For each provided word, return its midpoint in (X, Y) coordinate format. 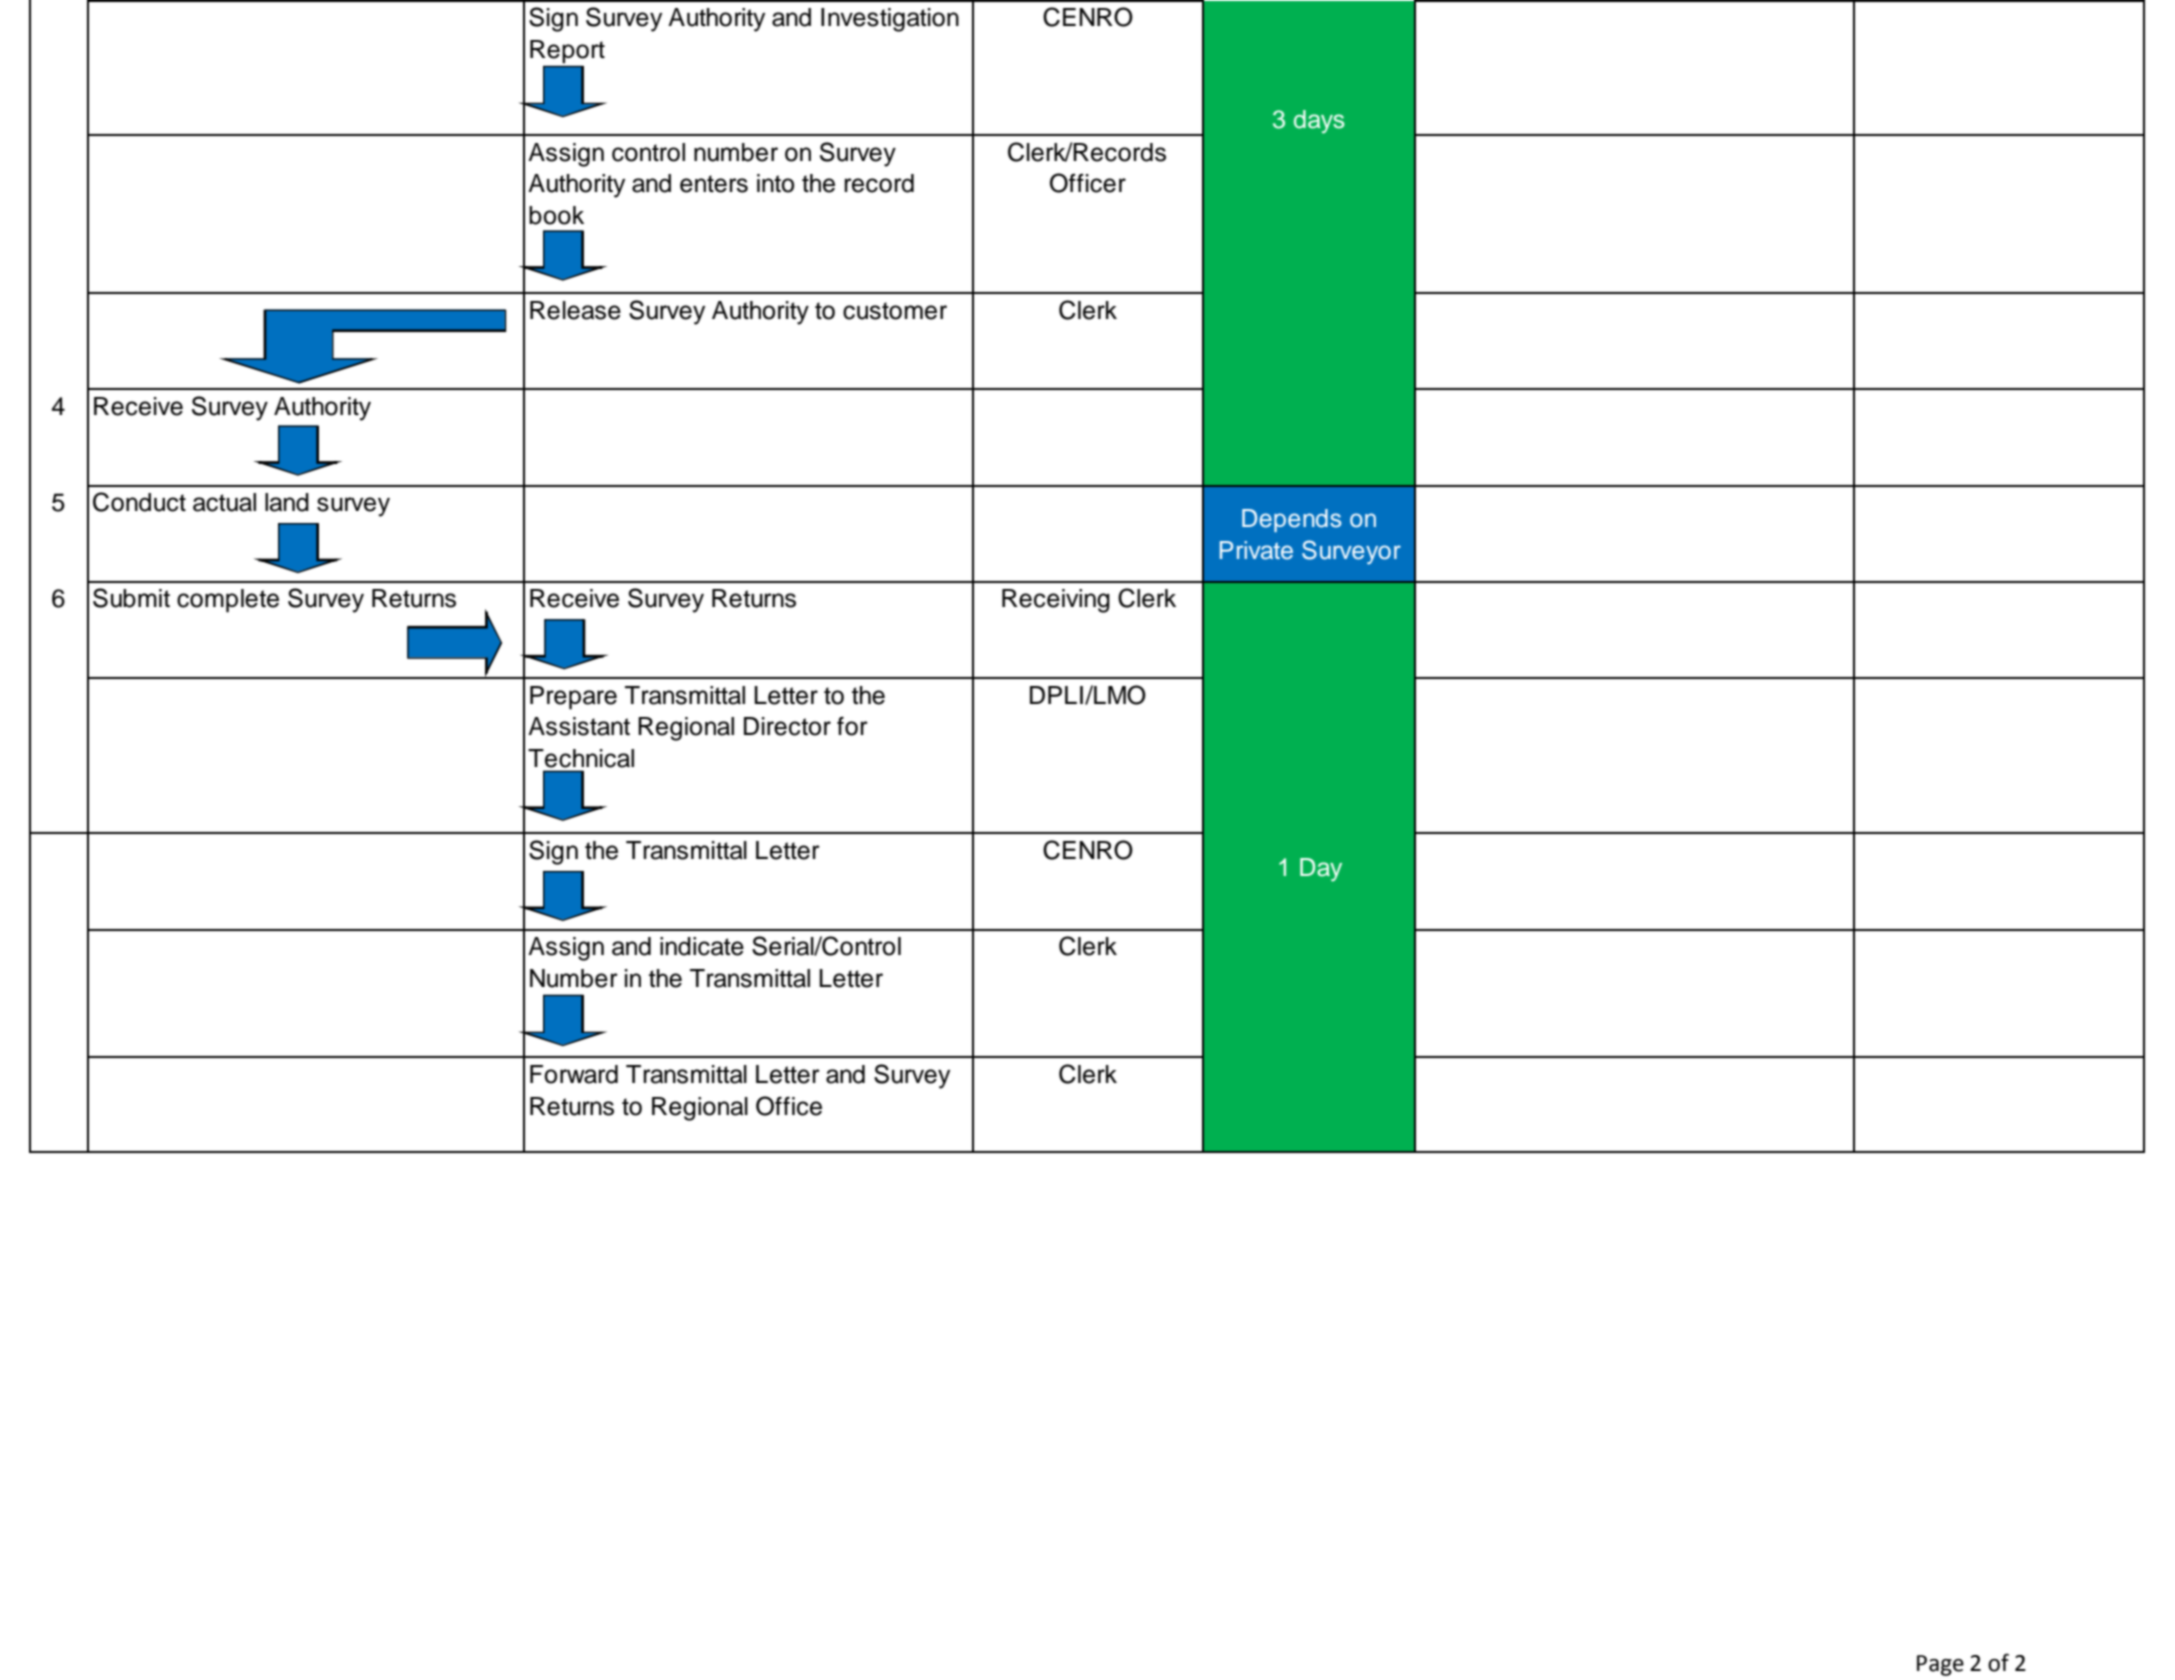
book (556, 215)
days (1319, 122)
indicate (702, 946)
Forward (574, 1074)
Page (1940, 1665)
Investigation (890, 20)
